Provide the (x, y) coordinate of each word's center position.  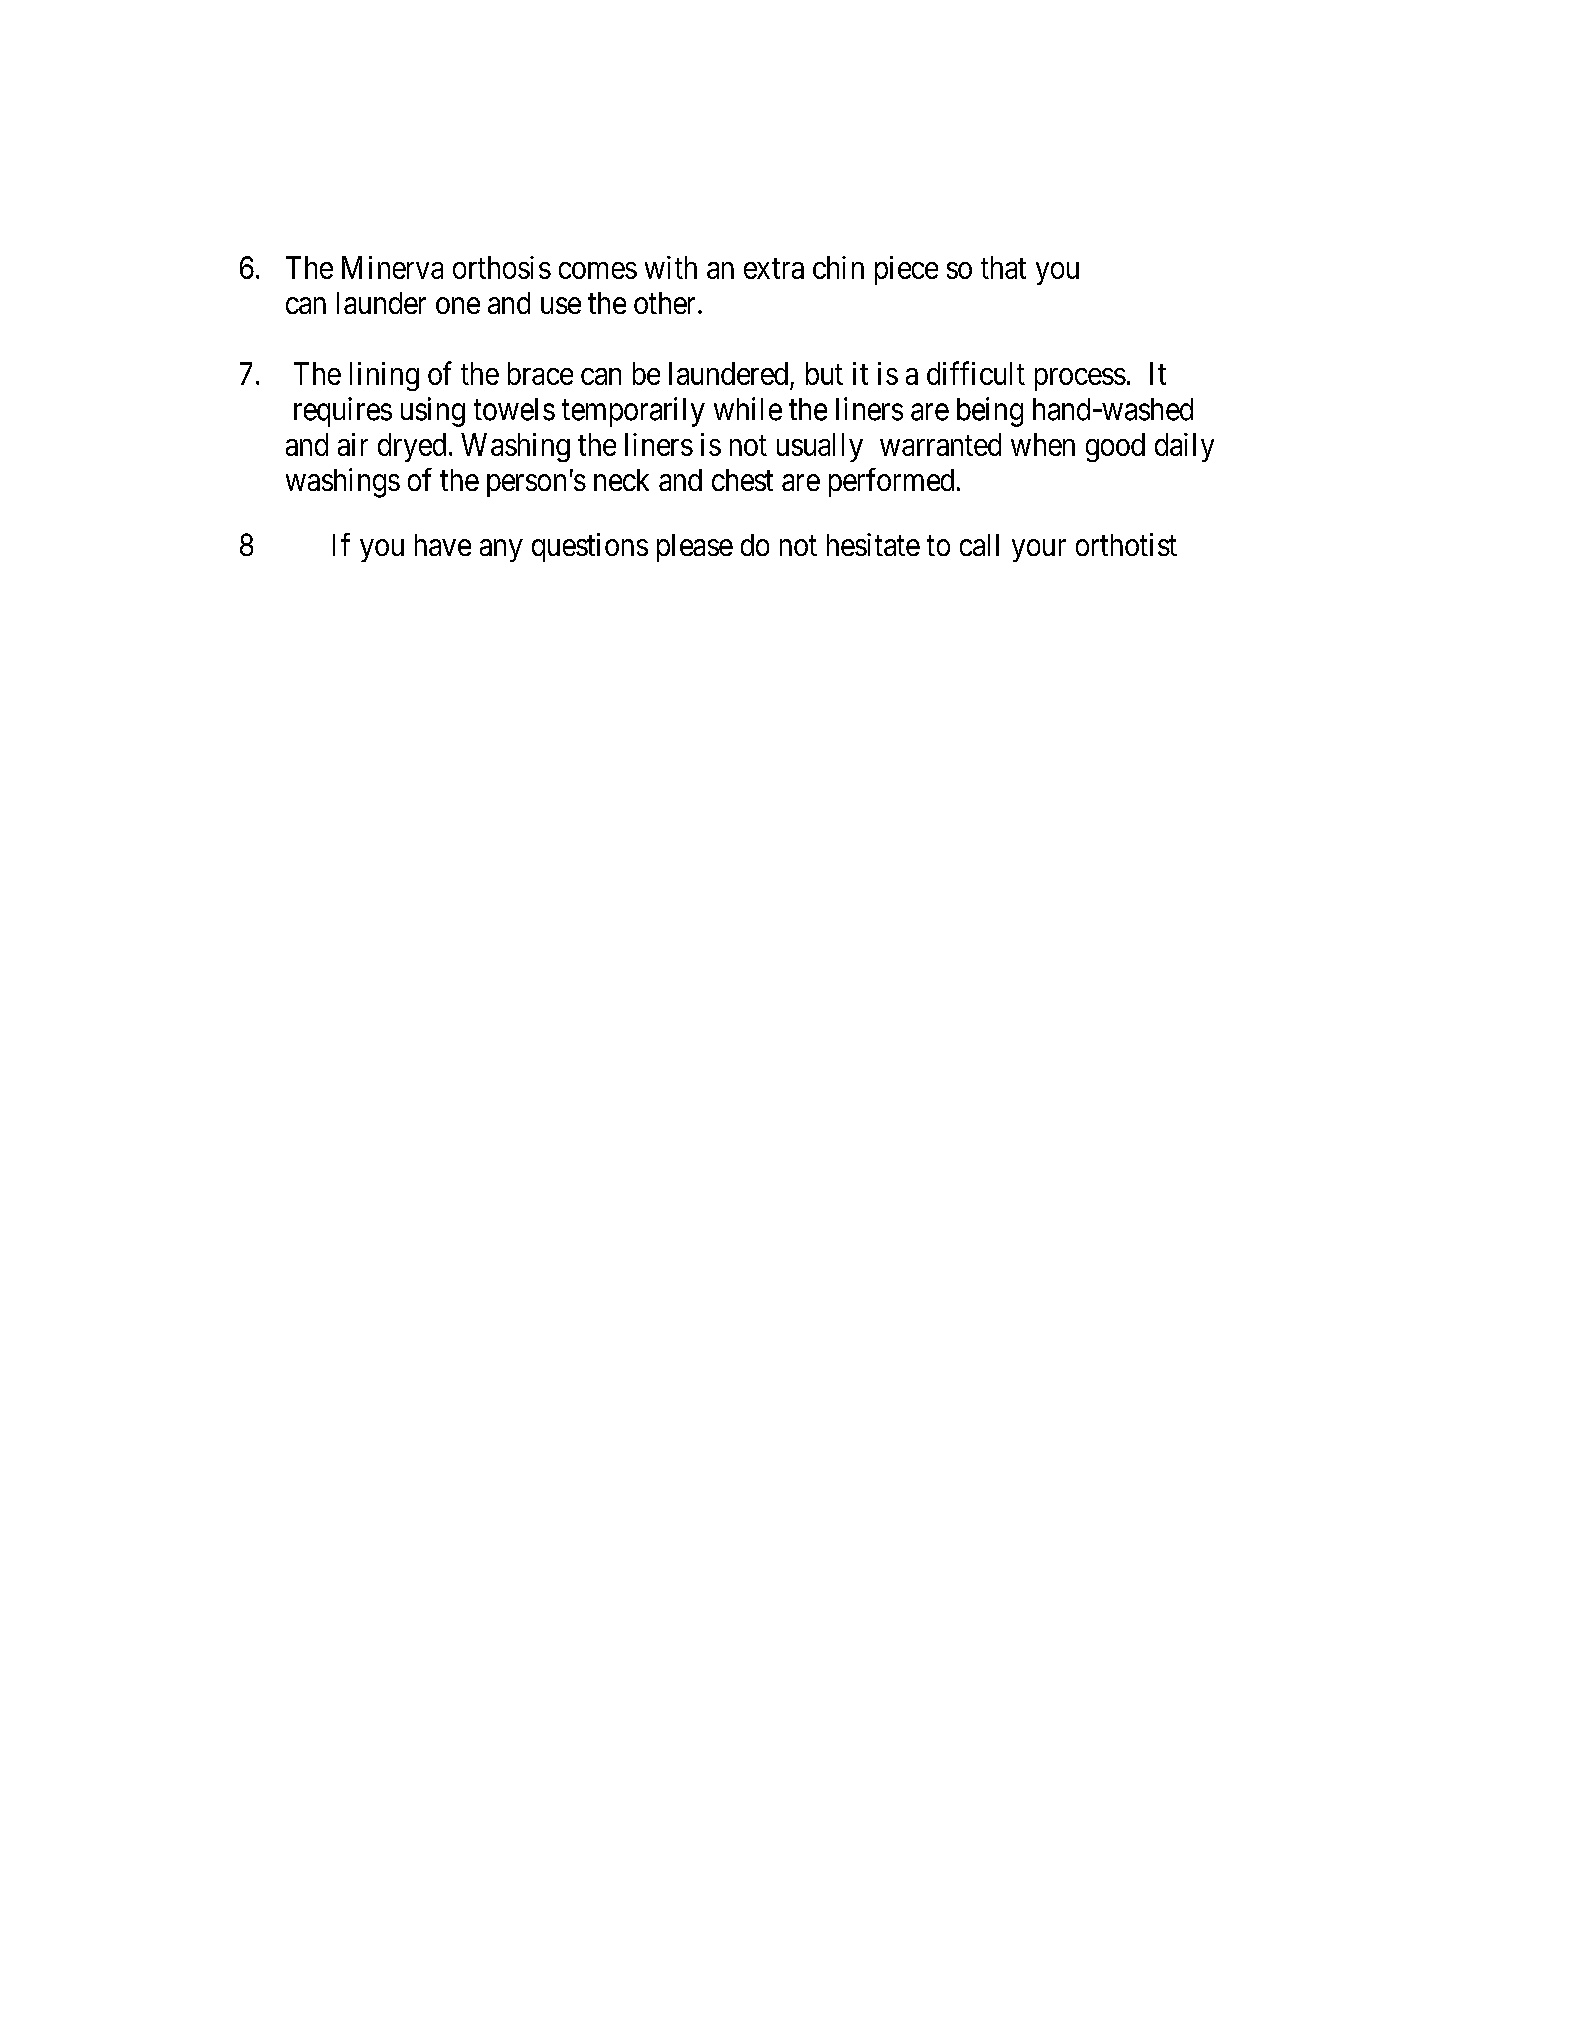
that (1003, 267)
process (1080, 379)
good (1115, 447)
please (695, 548)
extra (774, 268)
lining (384, 376)
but (824, 373)
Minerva (392, 267)
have (443, 545)
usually (820, 447)
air (353, 444)
